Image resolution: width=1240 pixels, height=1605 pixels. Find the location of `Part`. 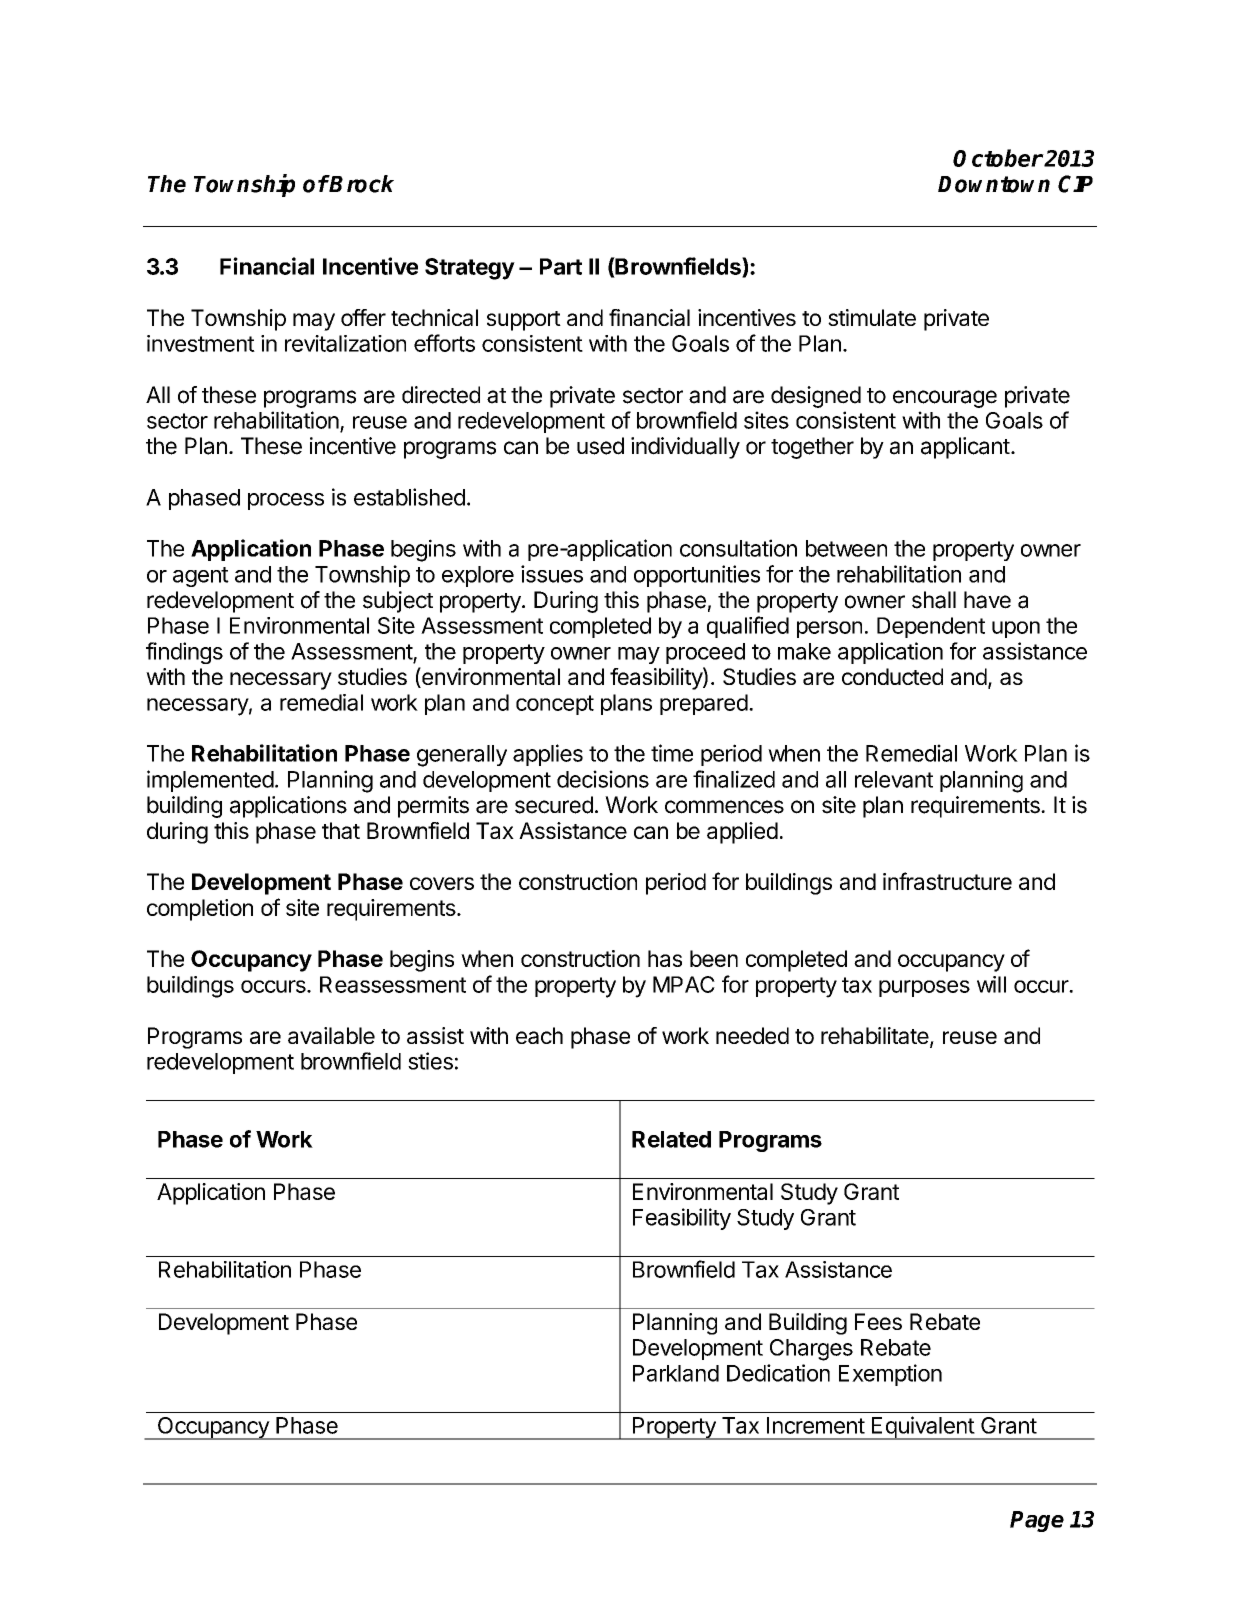

Part is located at coordinates (561, 266).
